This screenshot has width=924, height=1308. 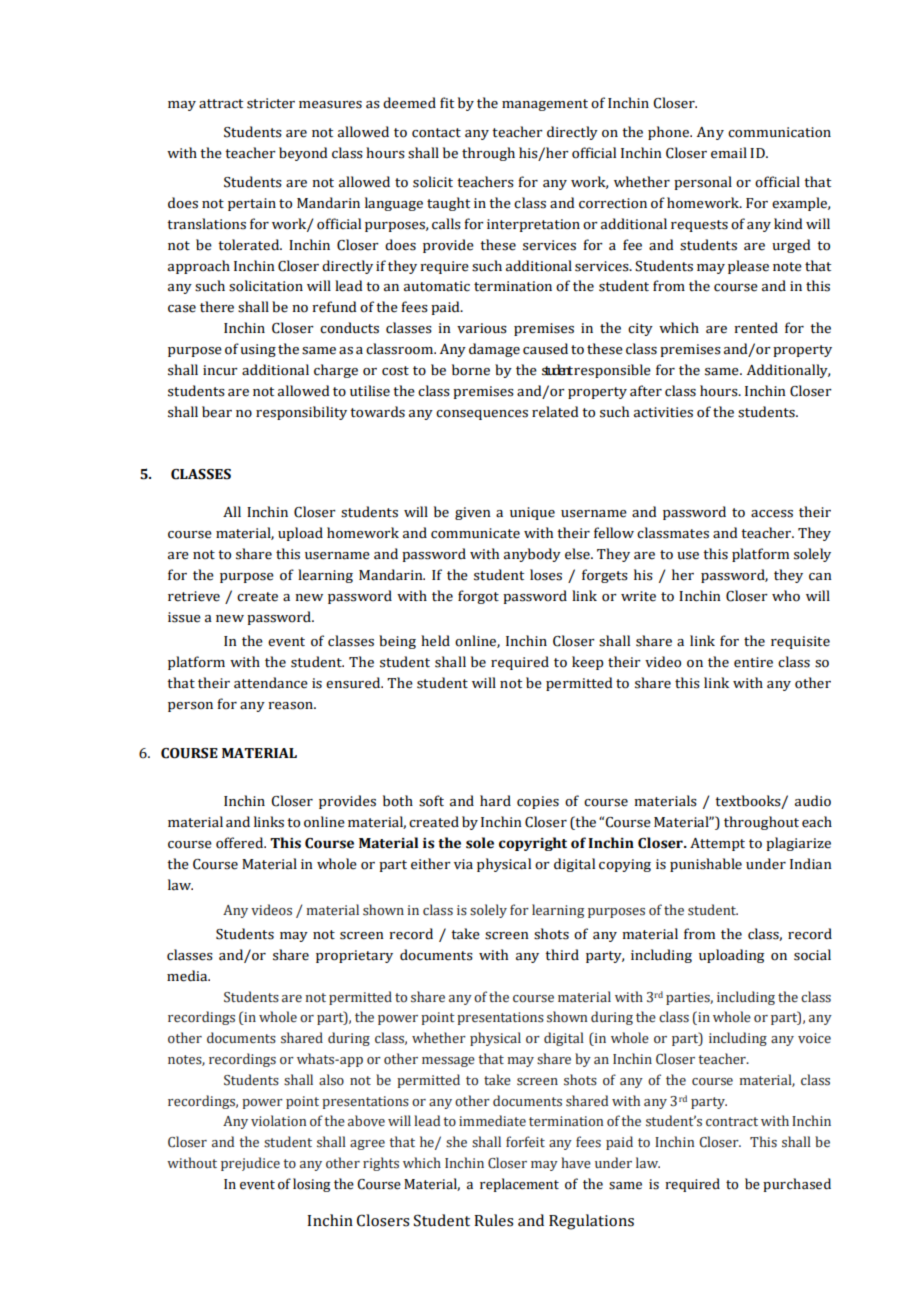 What do you see at coordinates (250, 1164) in the screenshot?
I see `prejudice` at bounding box center [250, 1164].
